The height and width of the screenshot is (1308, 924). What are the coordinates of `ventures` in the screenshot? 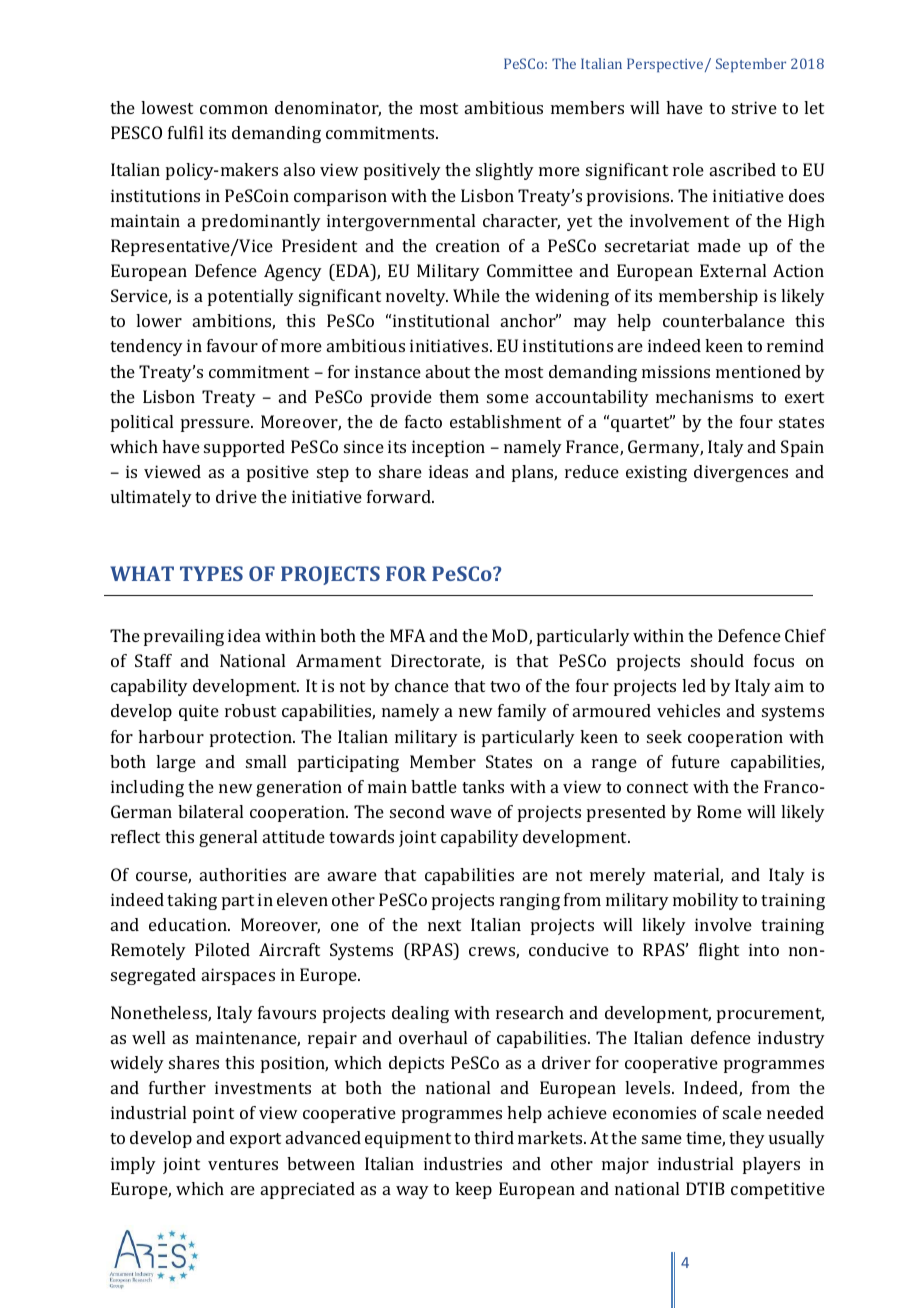 It's located at (243, 1164).
